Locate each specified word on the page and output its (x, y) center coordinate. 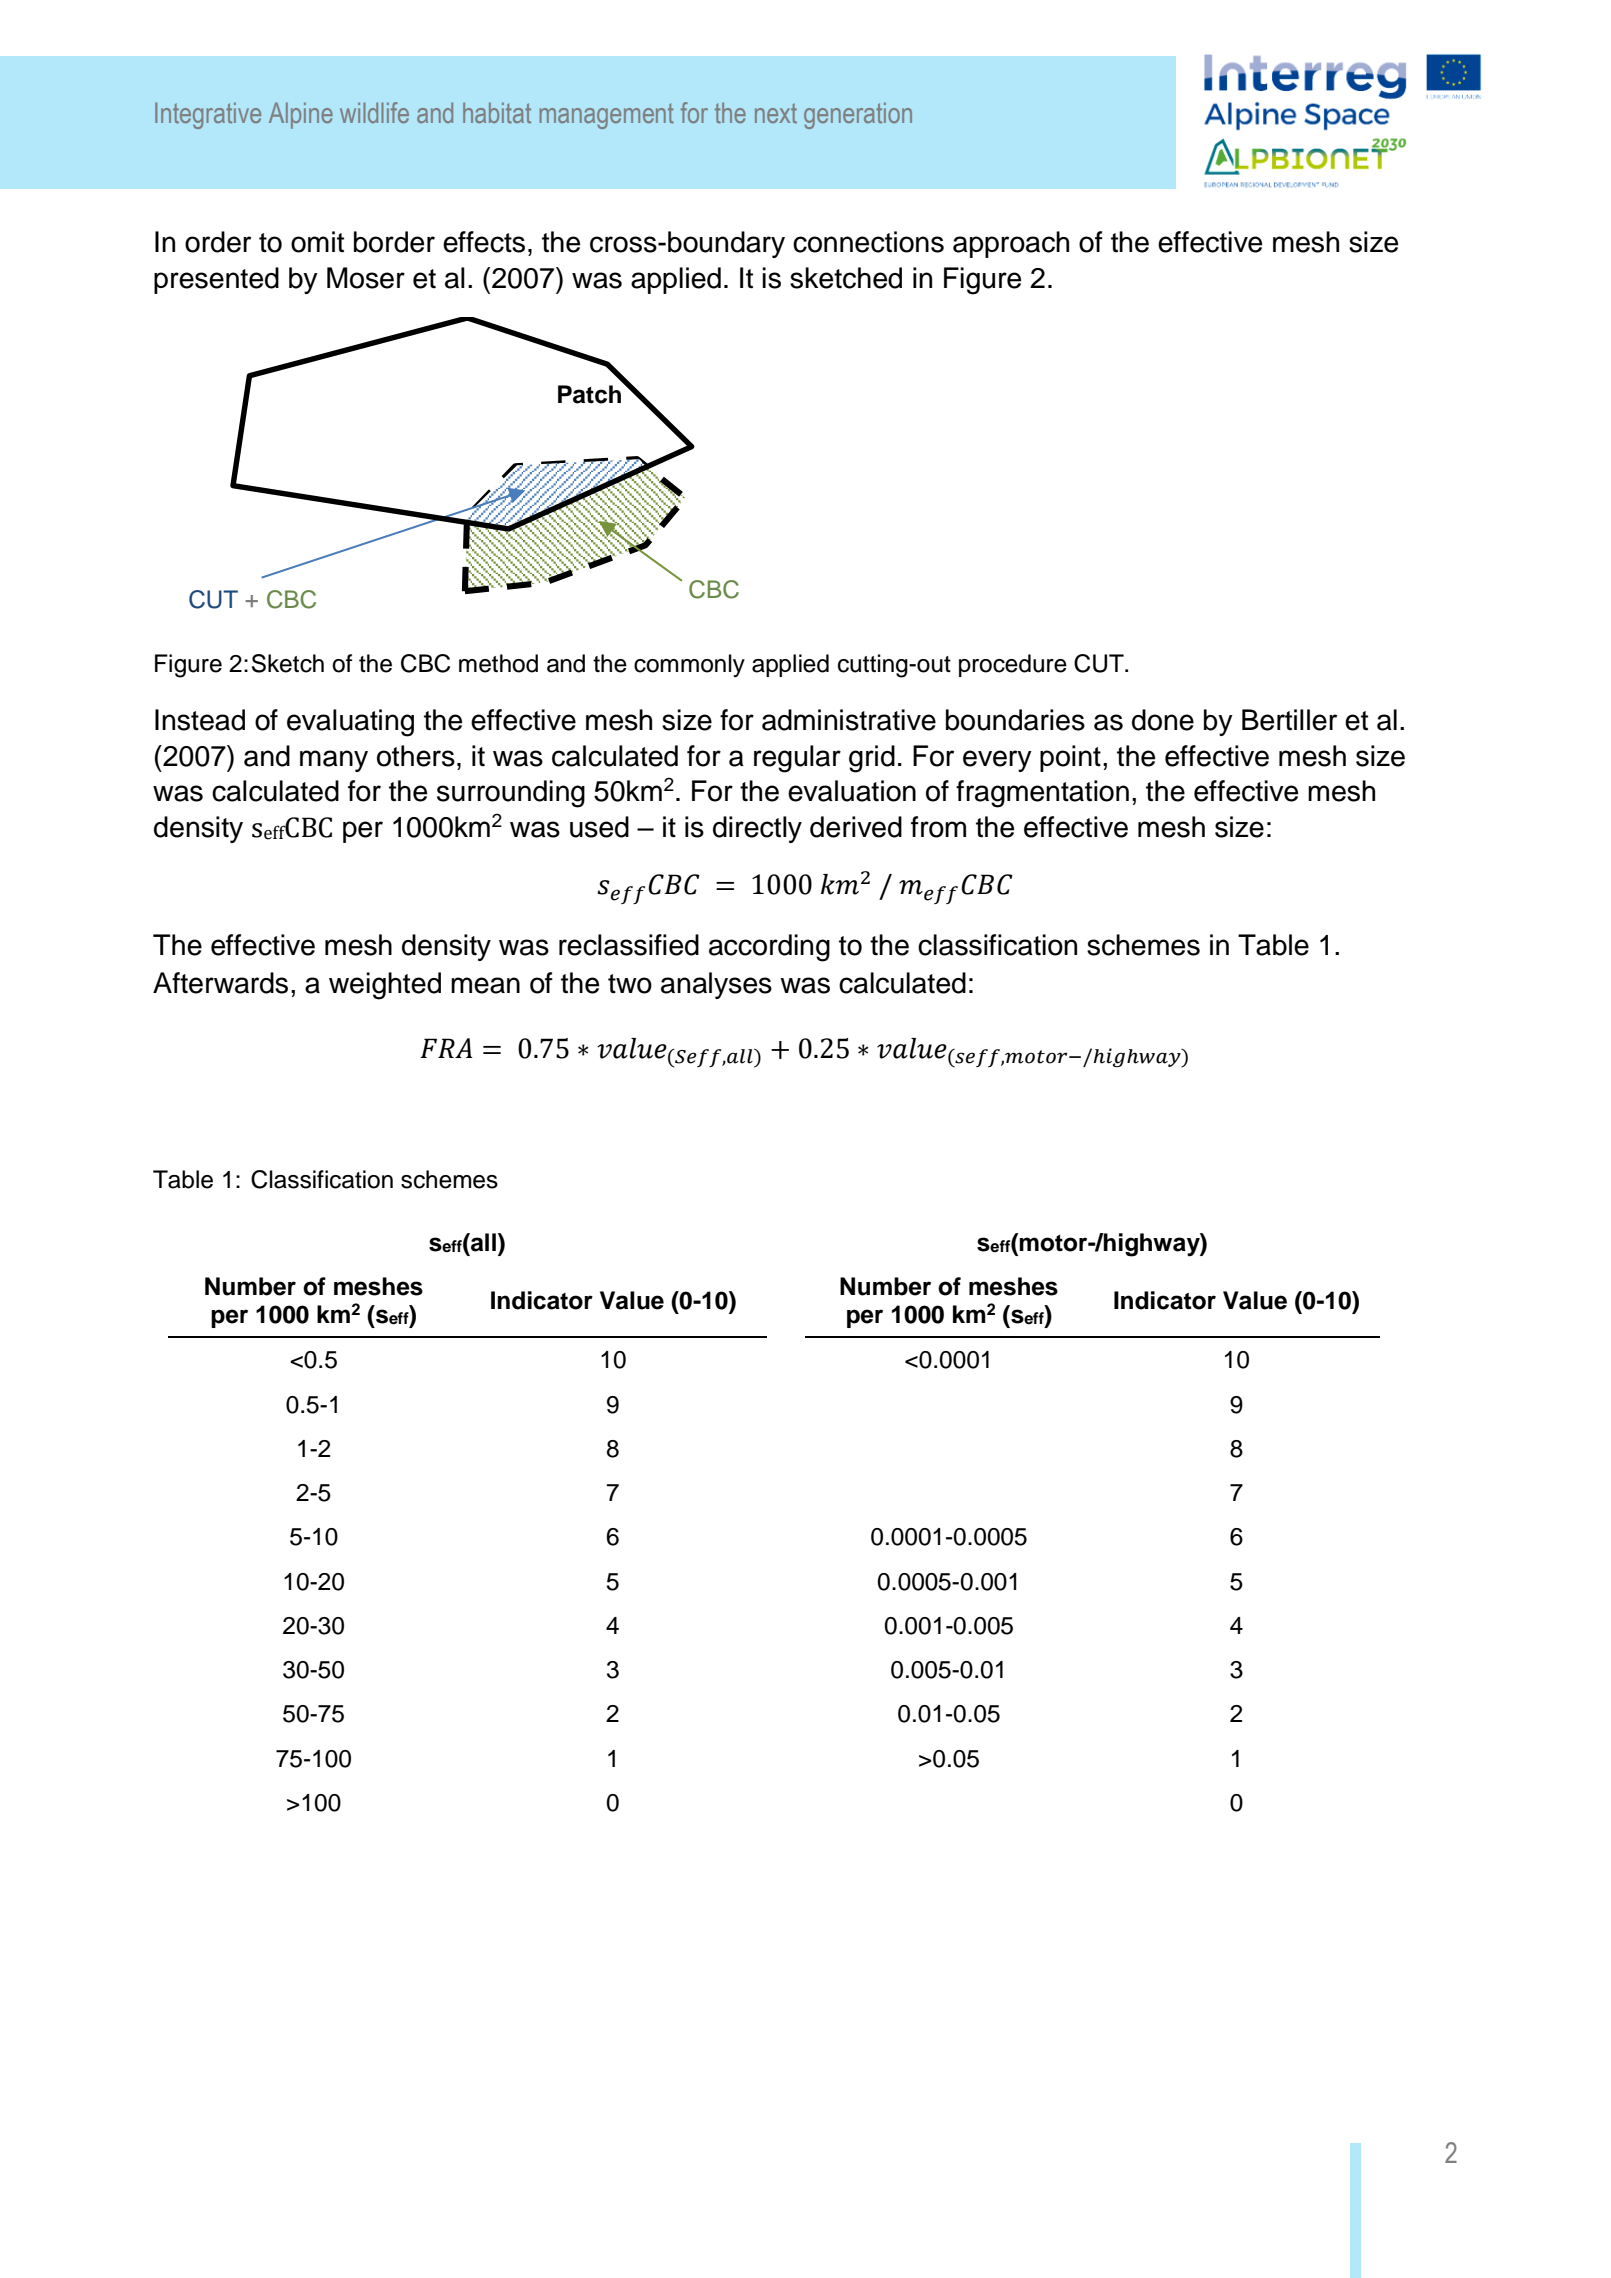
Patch (591, 393)
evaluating (350, 723)
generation (858, 115)
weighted (385, 986)
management (607, 116)
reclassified (629, 945)
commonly (689, 665)
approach (1011, 244)
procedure (1013, 665)
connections (868, 242)
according (769, 948)
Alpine (301, 115)
